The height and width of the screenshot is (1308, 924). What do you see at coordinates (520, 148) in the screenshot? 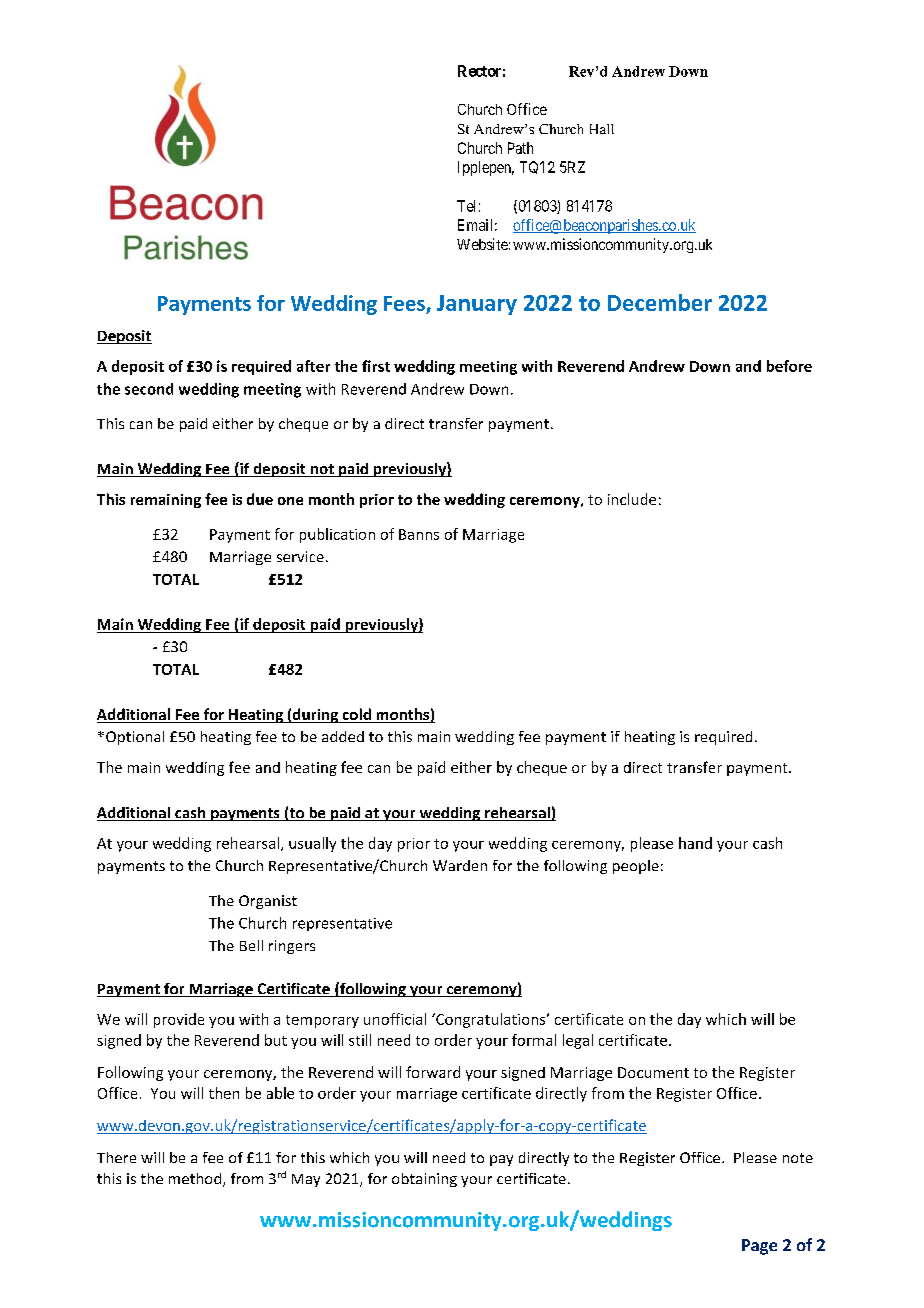
I see `Path` at bounding box center [520, 148].
